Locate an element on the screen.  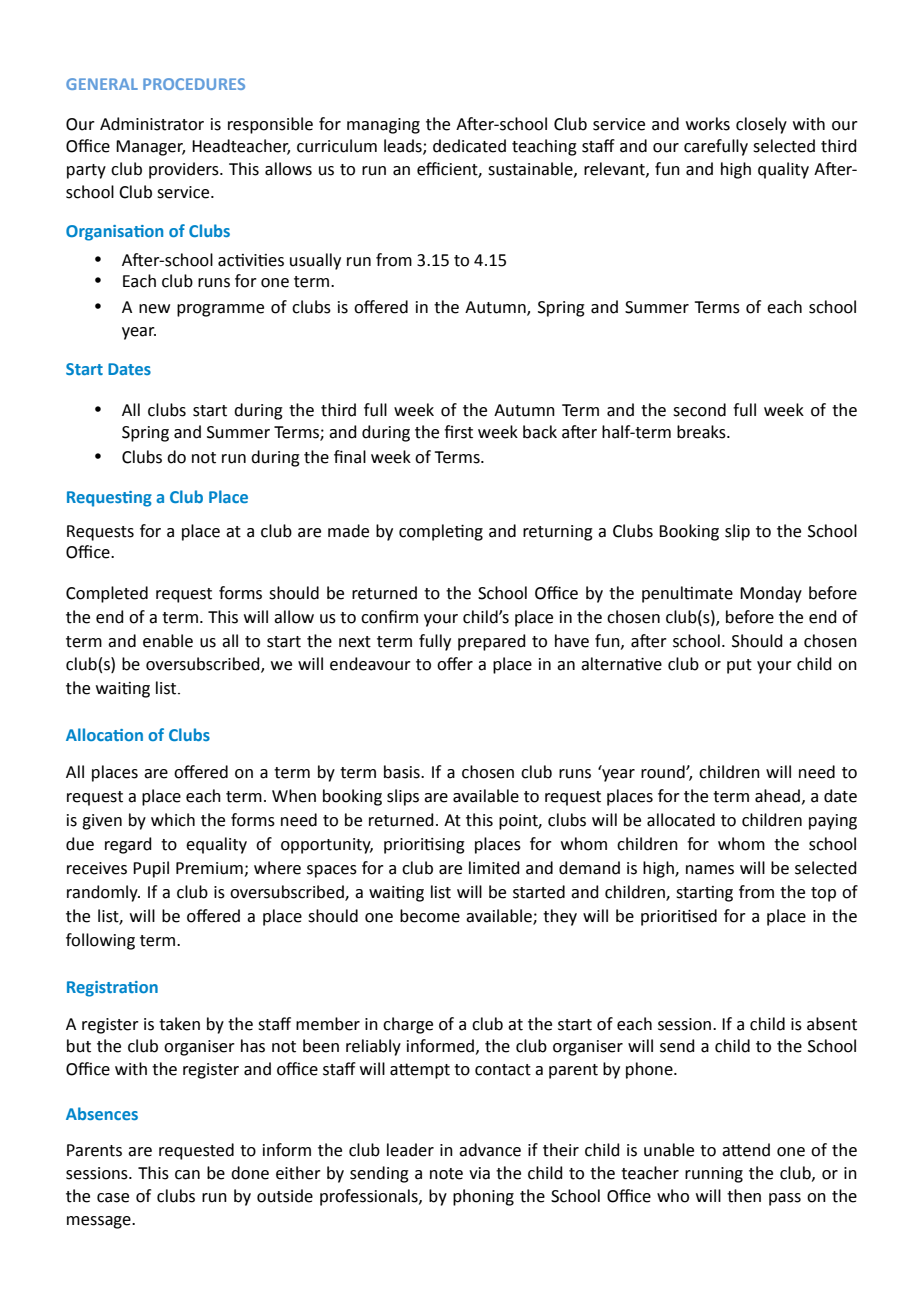
enable is located at coordinates (168, 641).
